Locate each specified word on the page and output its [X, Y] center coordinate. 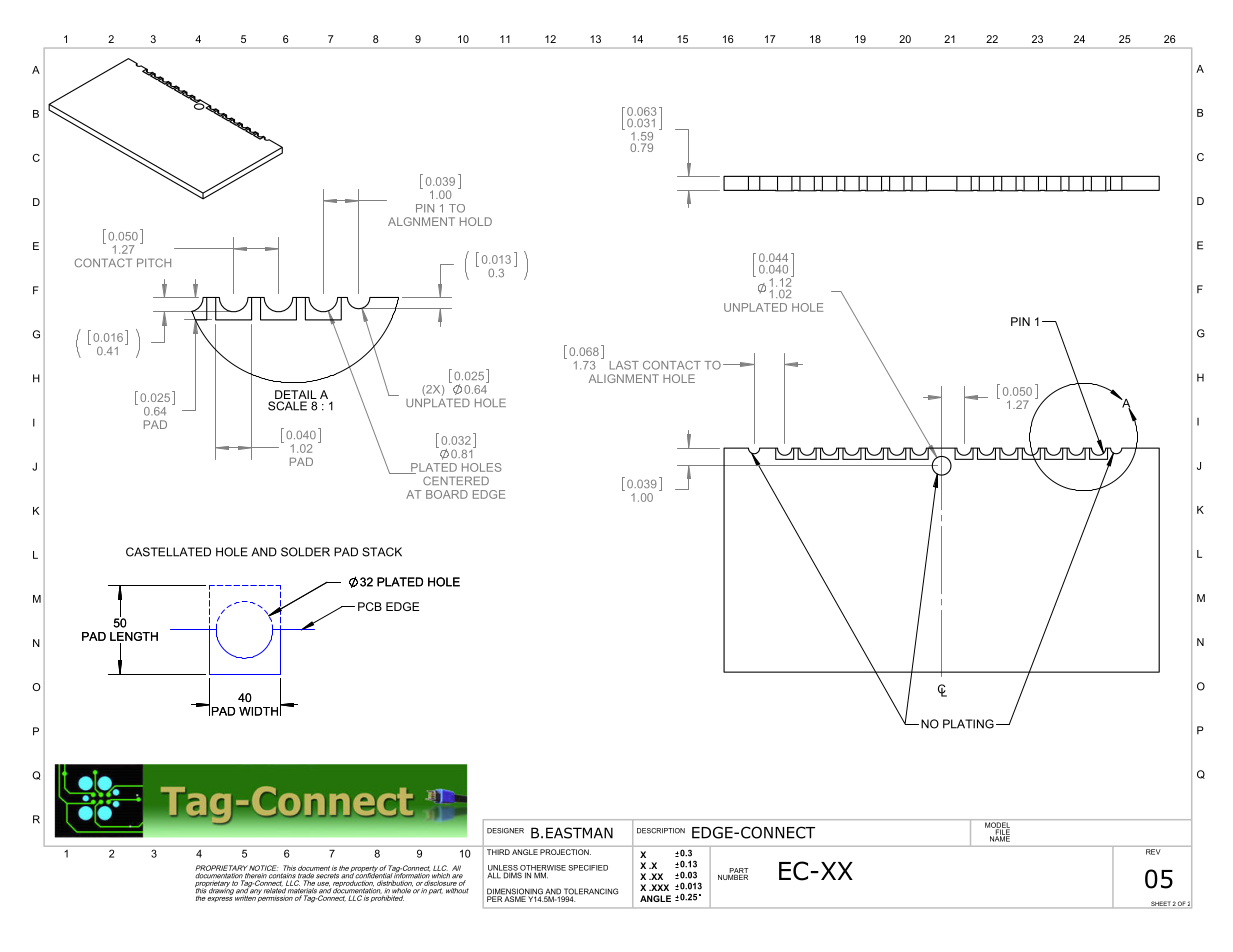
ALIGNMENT [624, 378]
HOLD [476, 221]
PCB [370, 606]
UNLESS [503, 869]
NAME [1000, 838]
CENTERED [456, 480]
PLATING [968, 724]
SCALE [287, 406]
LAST [624, 365]
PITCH [154, 262]
